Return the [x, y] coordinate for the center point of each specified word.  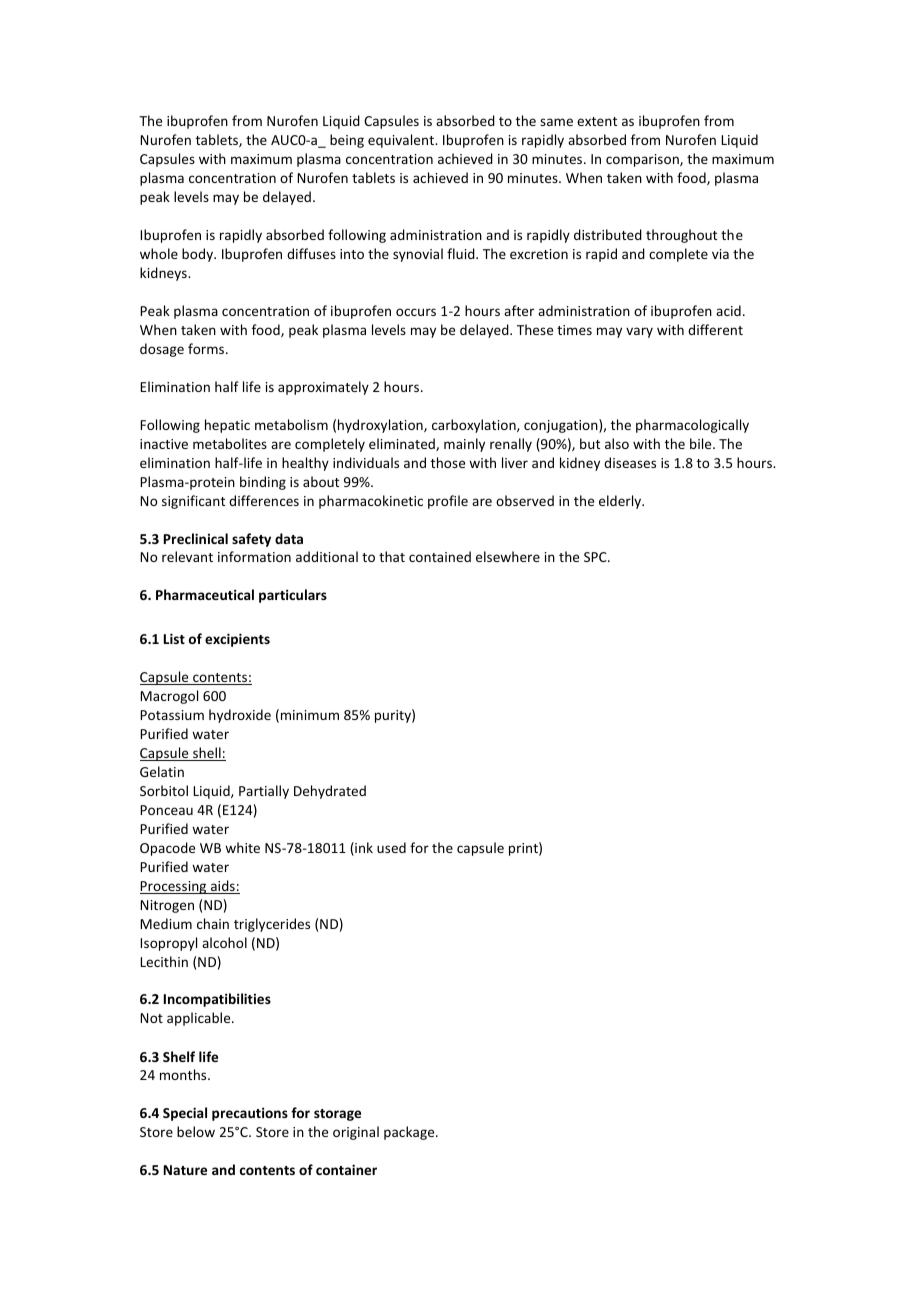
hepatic [227, 426]
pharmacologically [692, 426]
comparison [643, 160]
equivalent [402, 141]
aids [222, 887]
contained [440, 556]
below [196, 1131]
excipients [237, 640]
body [199, 255]
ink [363, 849]
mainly [464, 445]
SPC [596, 557]
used [391, 847]
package [410, 1133]
